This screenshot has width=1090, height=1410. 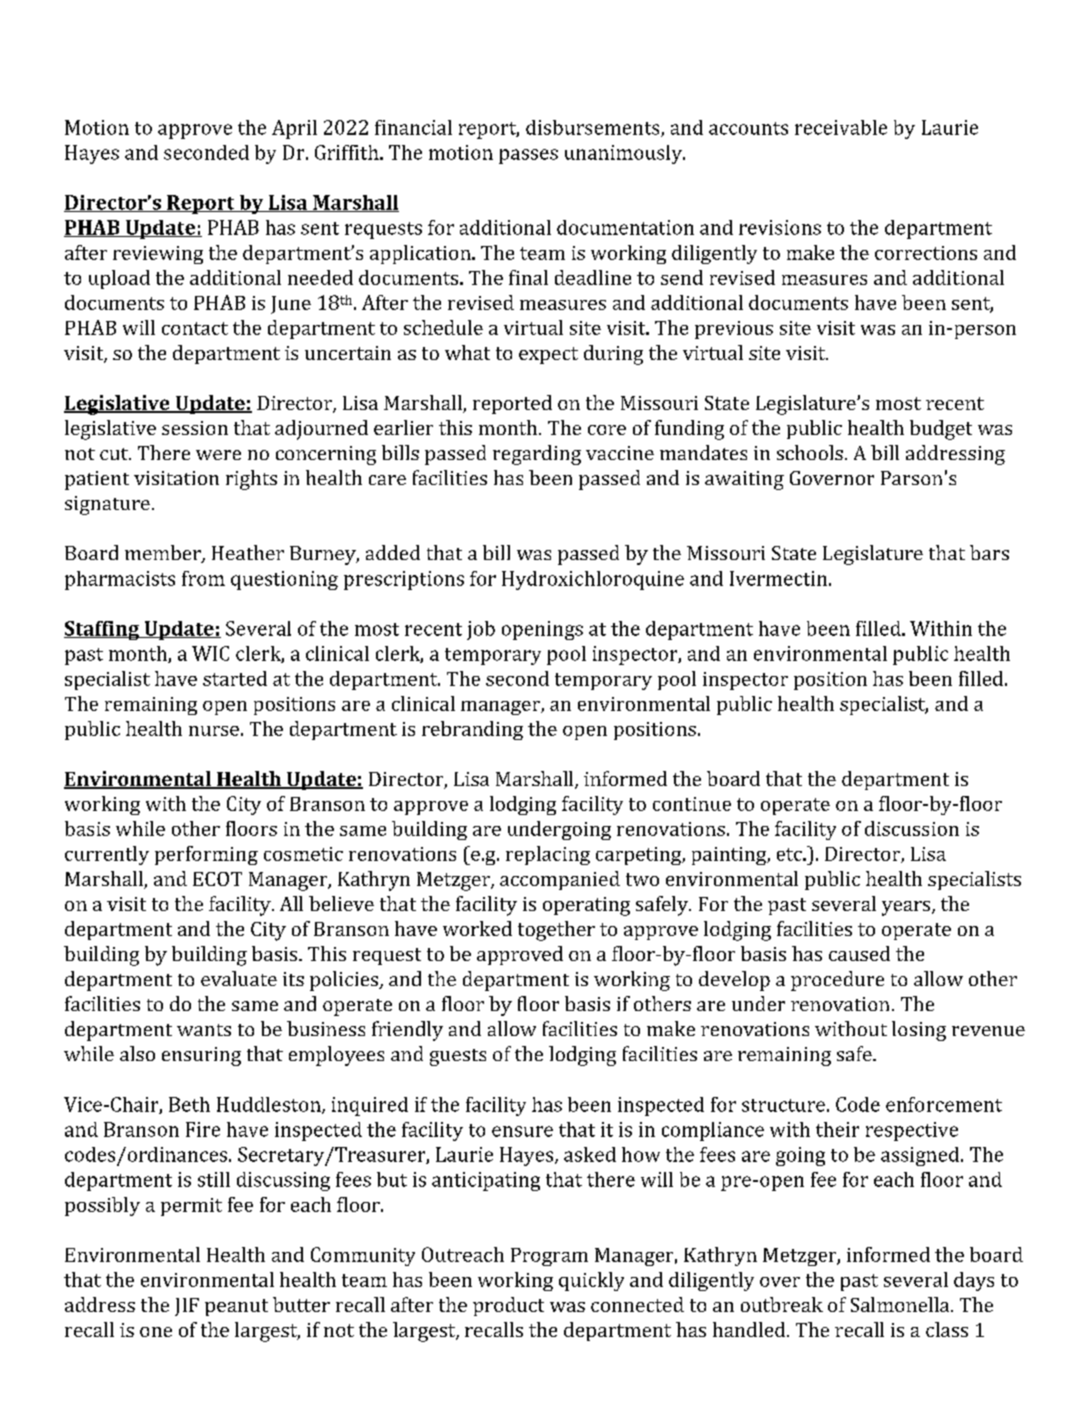 I want to click on bars, so click(x=989, y=552).
